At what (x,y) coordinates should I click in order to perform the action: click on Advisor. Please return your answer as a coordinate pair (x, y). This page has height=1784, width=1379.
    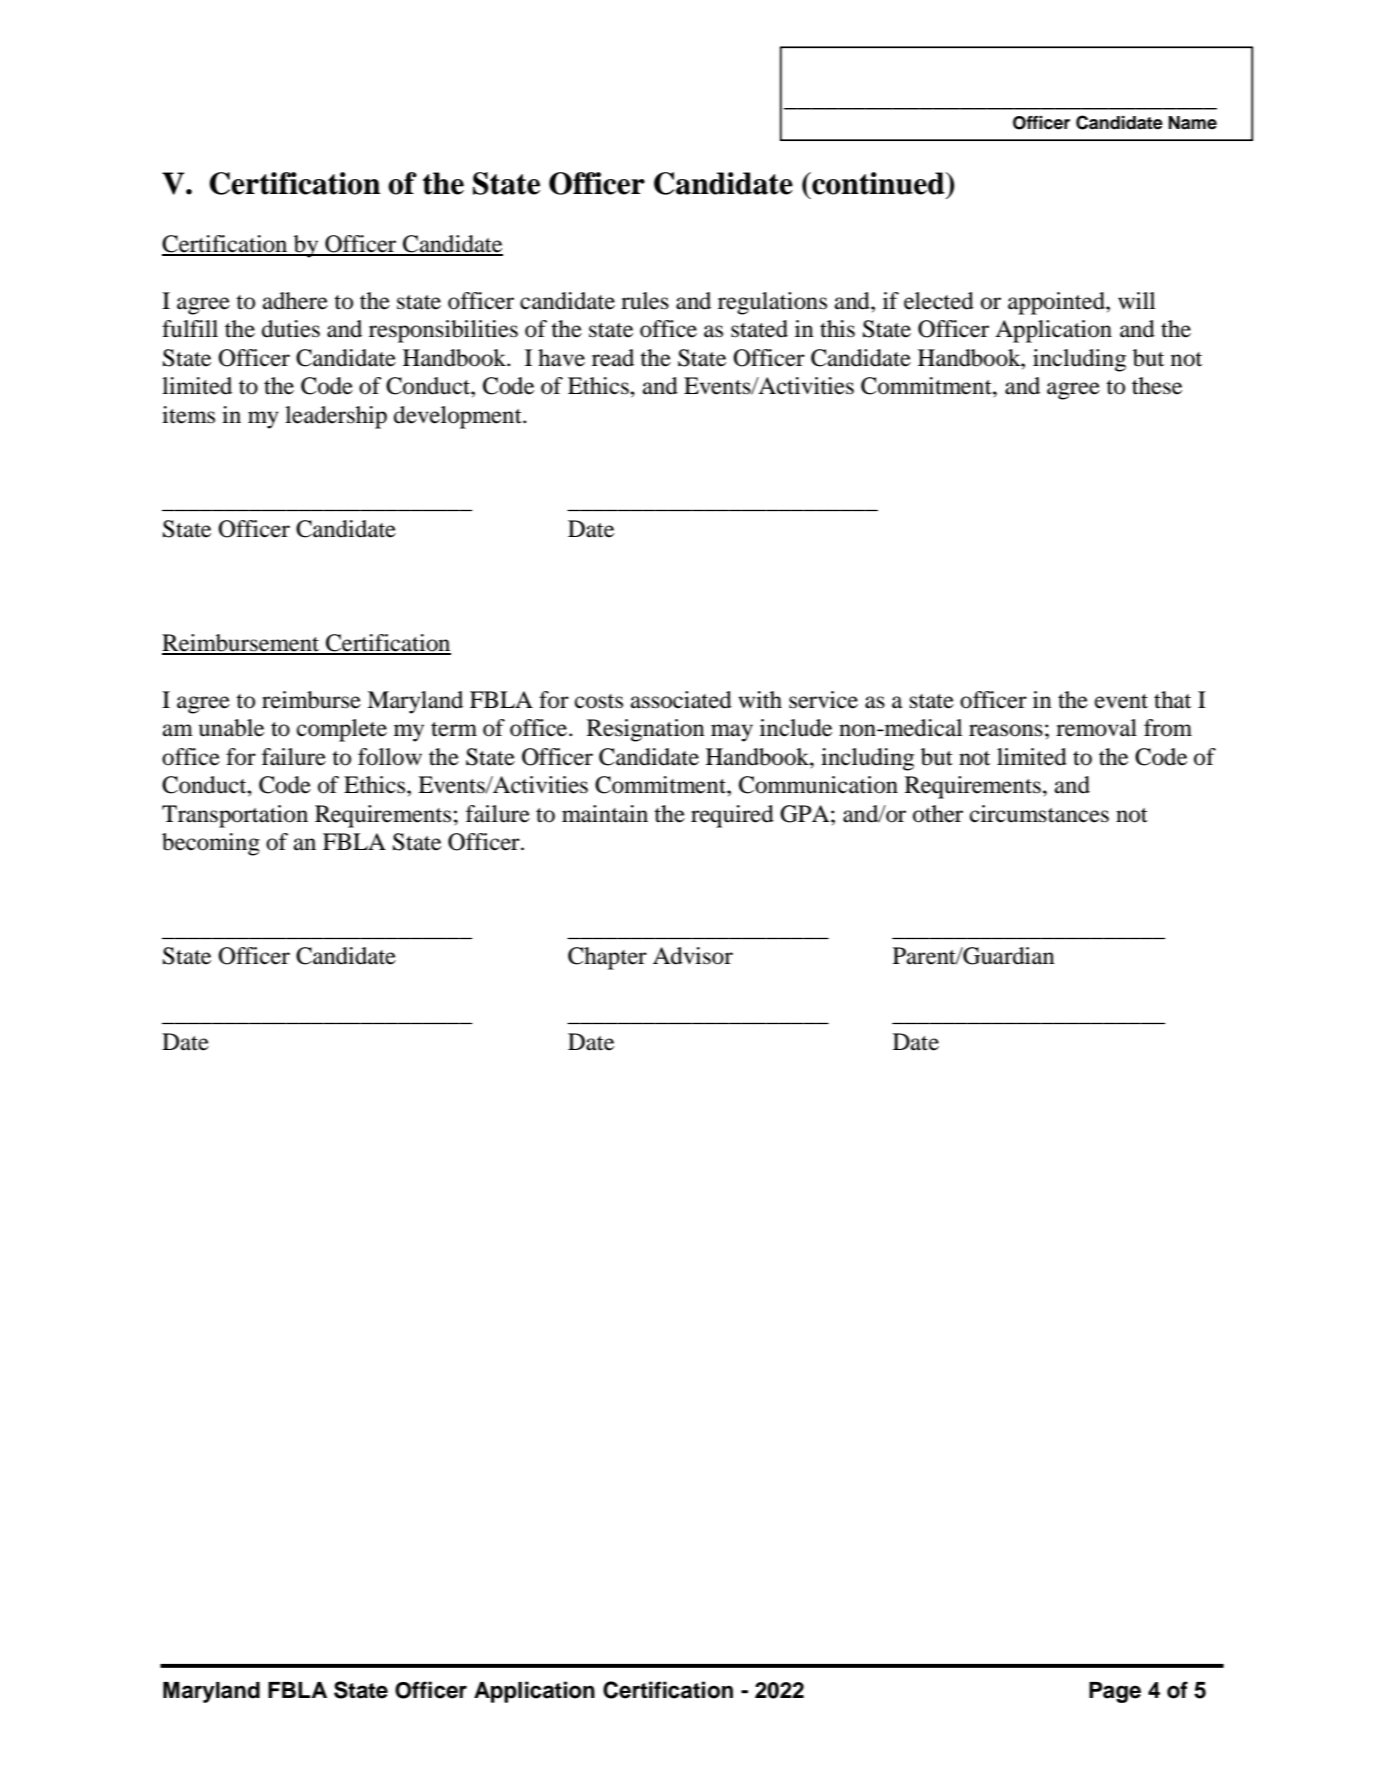
    Looking at the image, I should click on (693, 956).
